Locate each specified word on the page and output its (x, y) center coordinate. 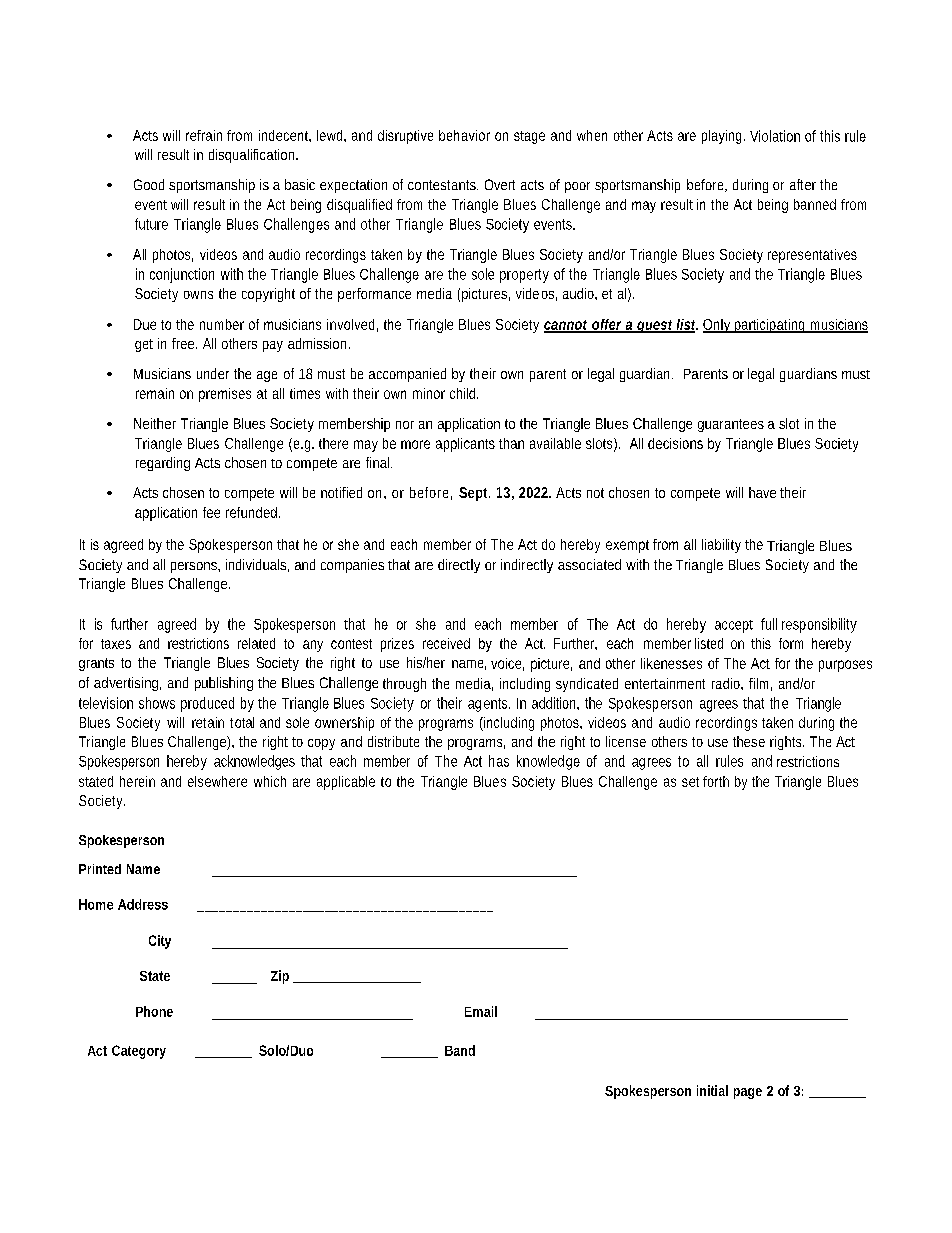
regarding (163, 464)
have (765, 492)
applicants (465, 445)
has (499, 761)
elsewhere (217, 781)
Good (149, 184)
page (748, 1093)
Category (139, 1052)
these (749, 741)
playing (723, 137)
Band (460, 1050)
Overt (500, 184)
